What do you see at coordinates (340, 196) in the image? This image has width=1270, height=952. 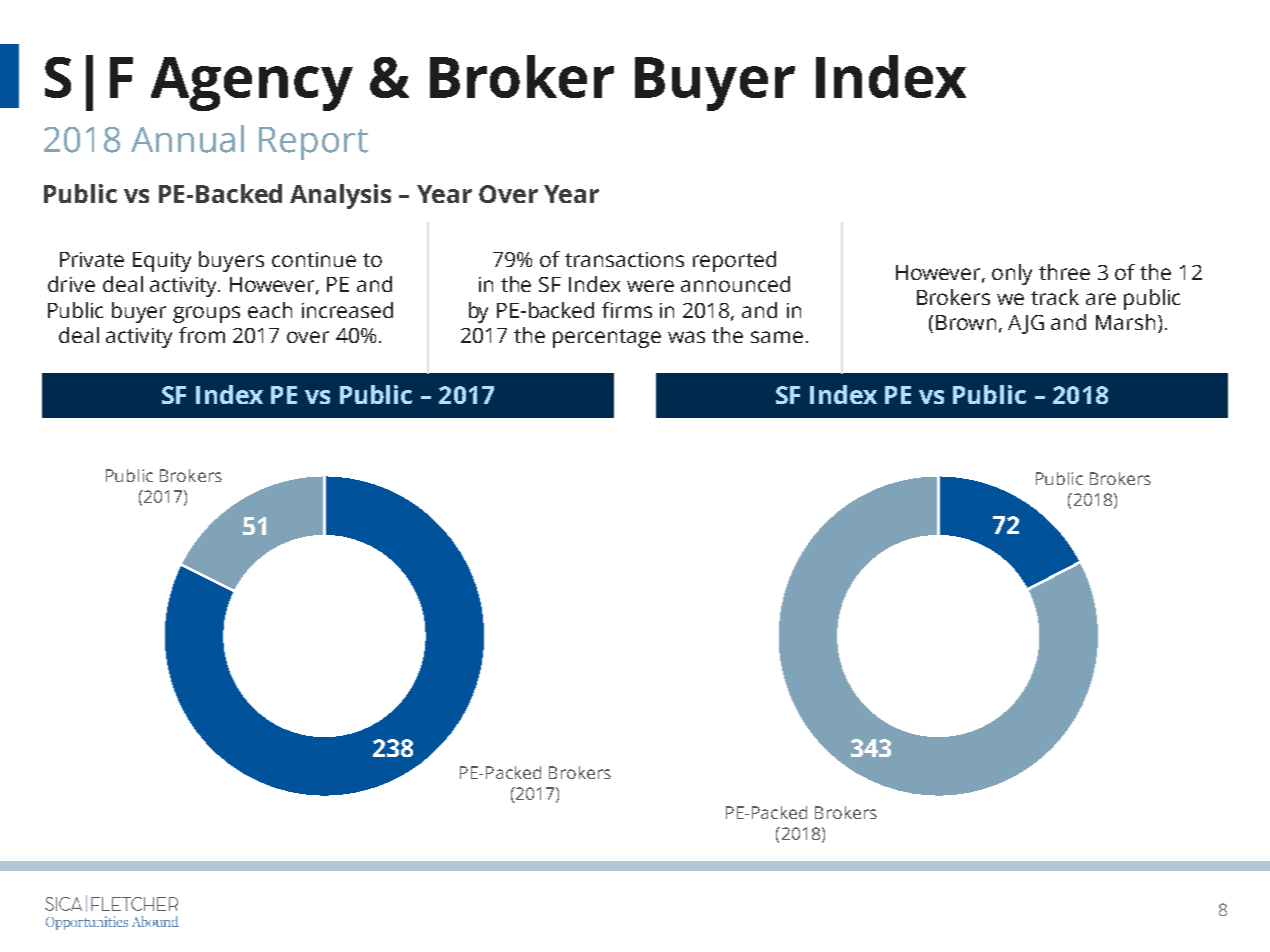 I see `Analysis` at bounding box center [340, 196].
